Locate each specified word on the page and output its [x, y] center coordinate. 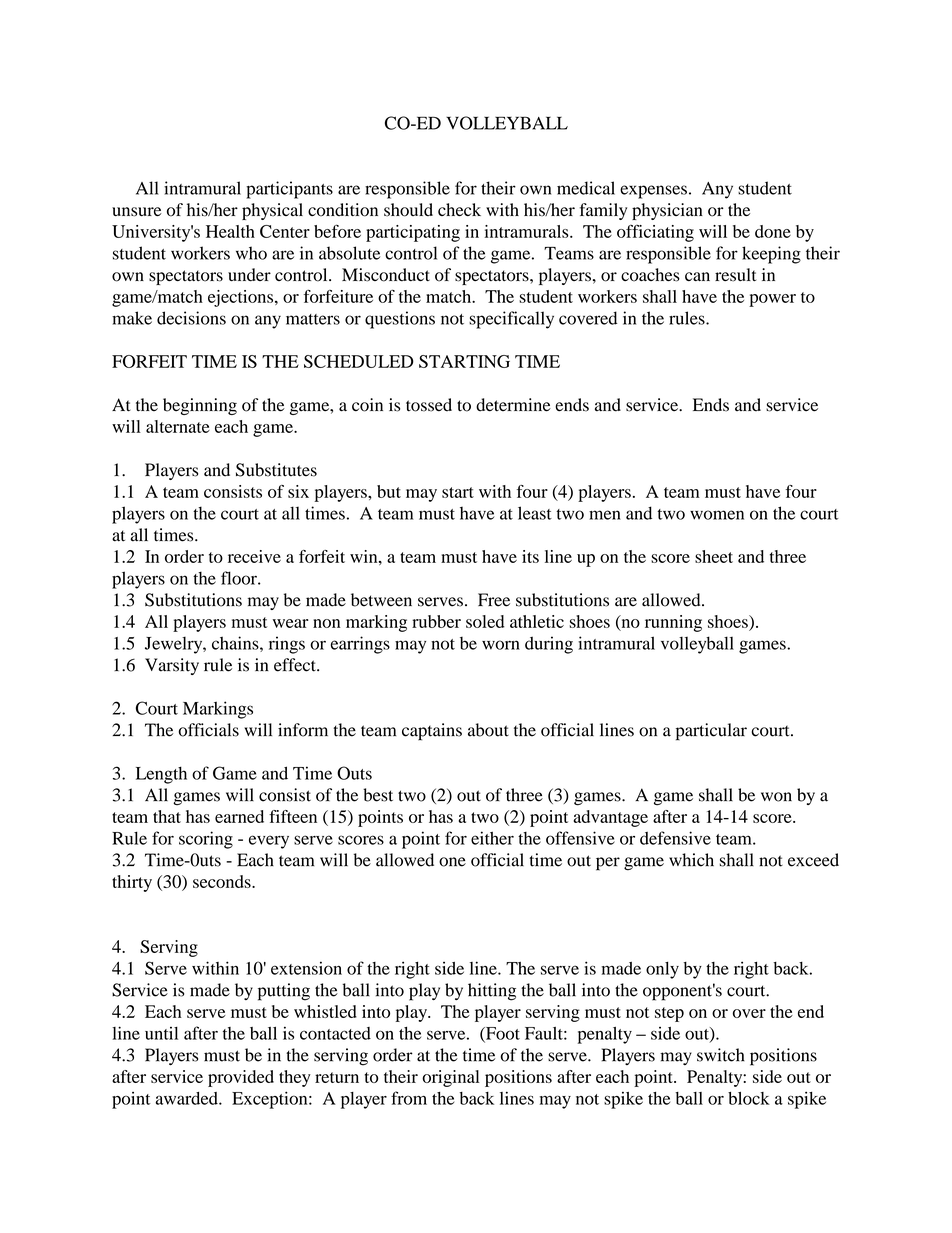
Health [230, 231]
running [673, 623]
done [773, 231]
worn [501, 645]
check [459, 209]
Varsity [172, 666]
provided [241, 1078]
